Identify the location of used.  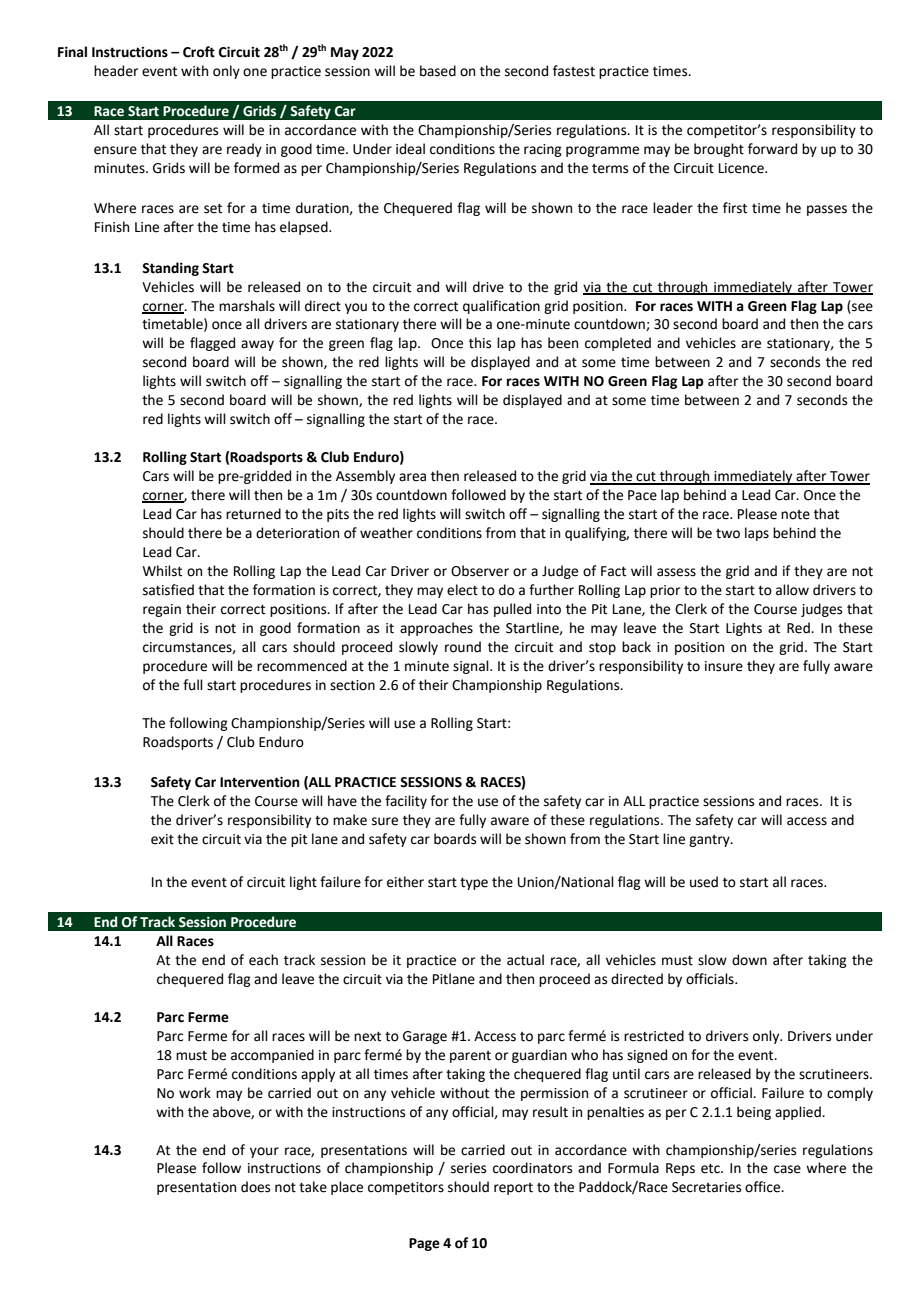
(704, 882).
